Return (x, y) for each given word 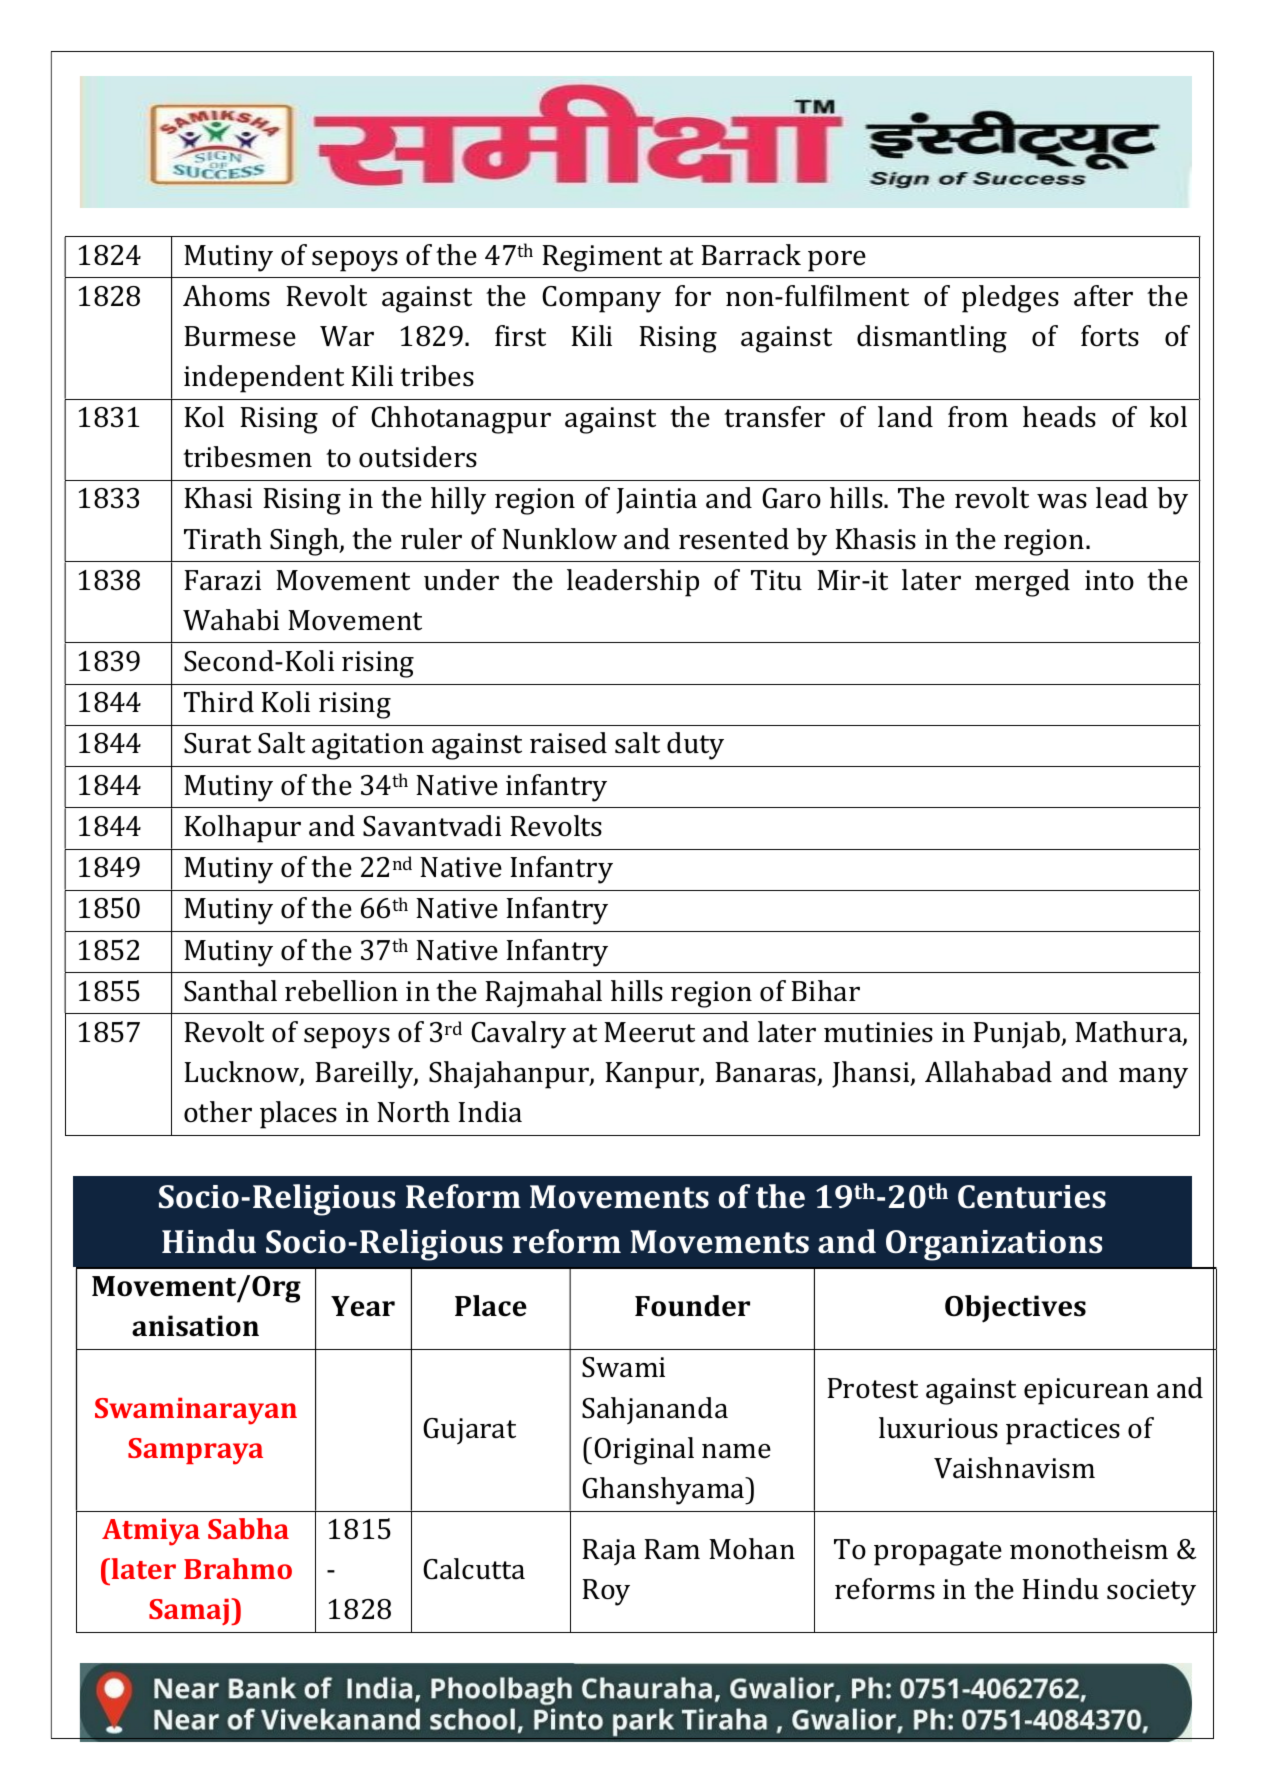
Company (601, 299)
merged (1022, 583)
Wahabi (231, 620)
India (490, 1112)
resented (734, 539)
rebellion (341, 991)
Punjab (1018, 1035)
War (347, 336)
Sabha (248, 1528)
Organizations (994, 1245)
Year (363, 1306)
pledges (1010, 299)
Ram (672, 1549)
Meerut (649, 1032)
